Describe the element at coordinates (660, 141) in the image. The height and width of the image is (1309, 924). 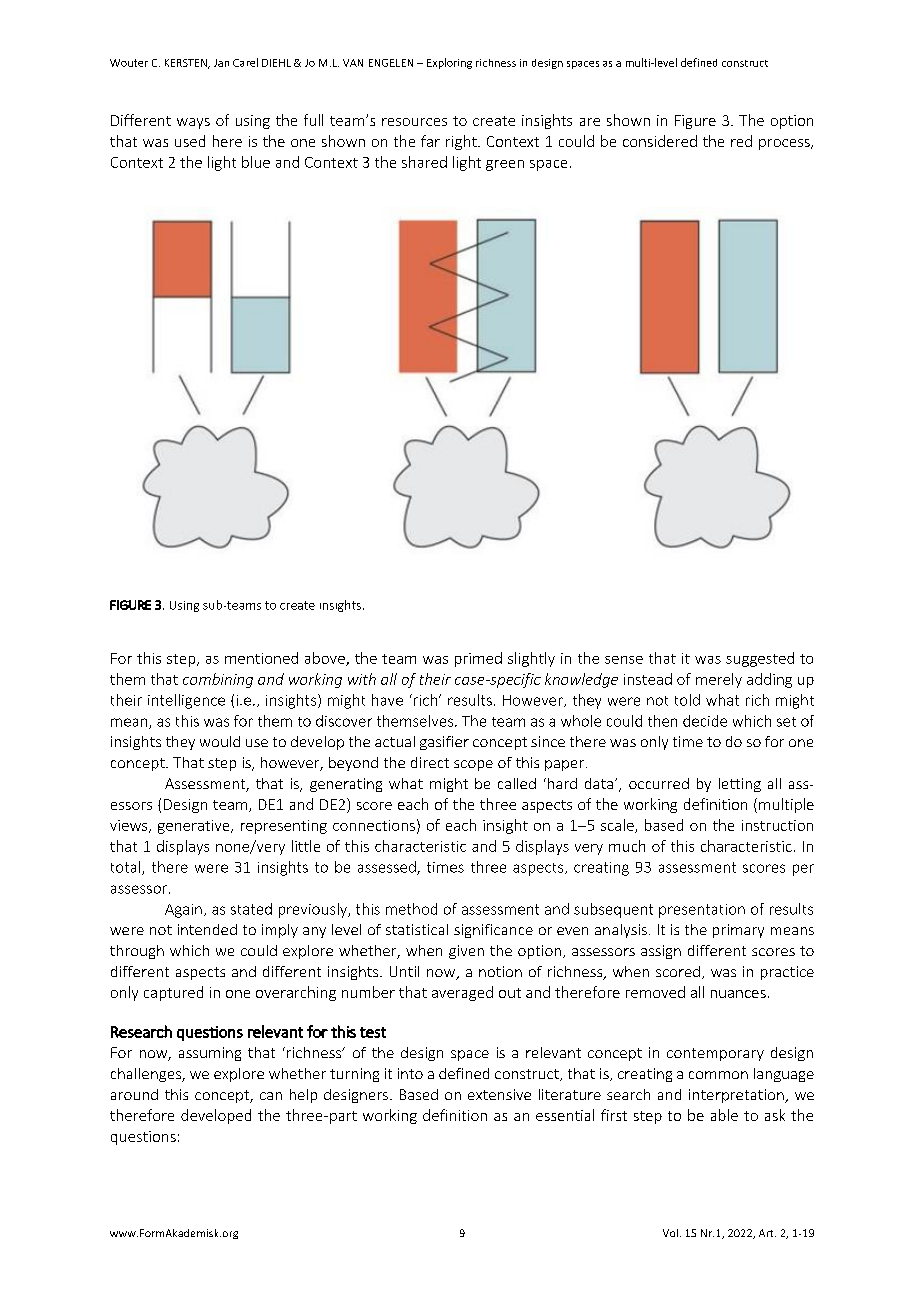
I see `considered` at that location.
